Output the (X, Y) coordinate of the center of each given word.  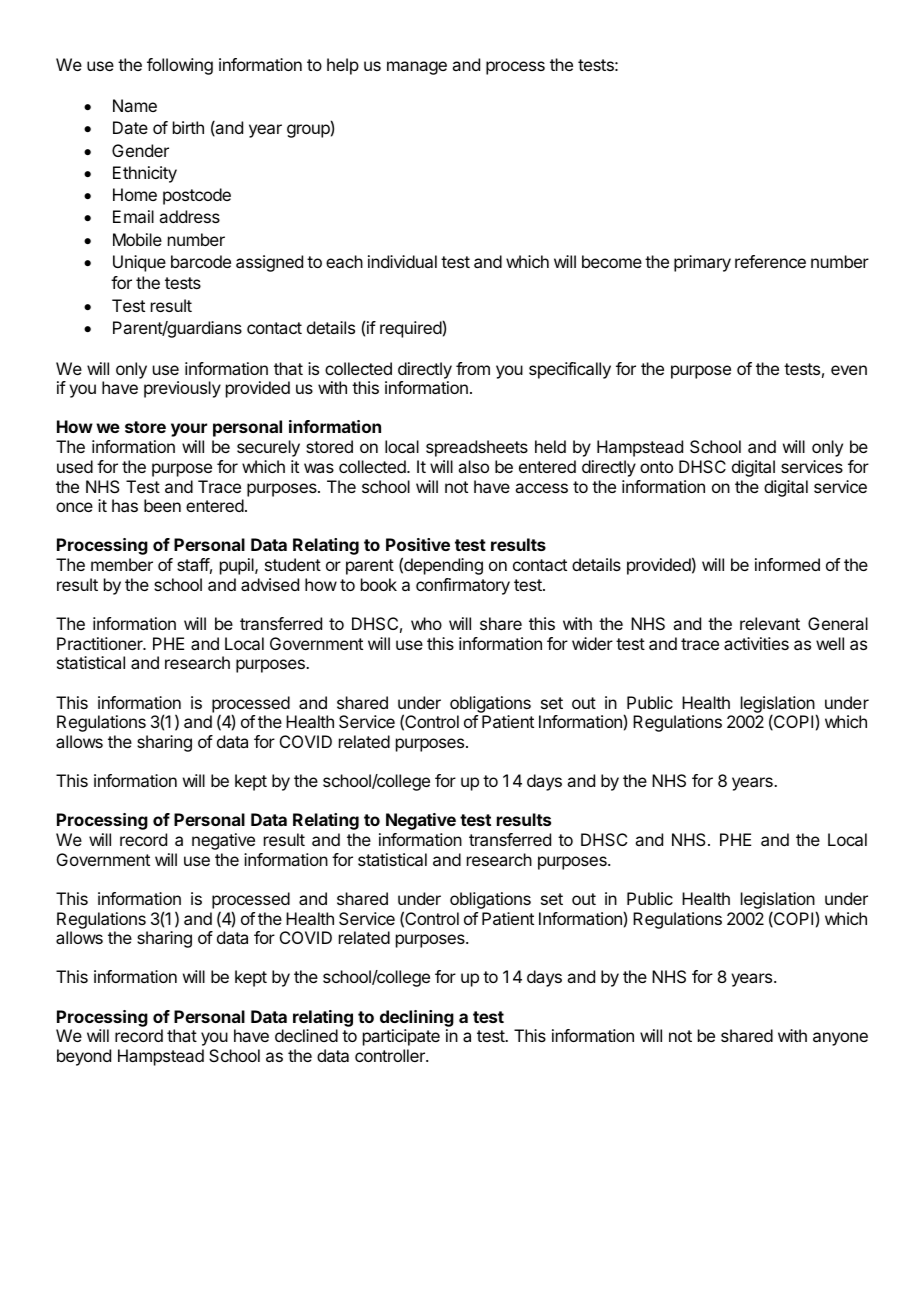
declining (417, 1018)
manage (417, 68)
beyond (84, 1057)
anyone (840, 1039)
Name (135, 105)
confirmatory (463, 586)
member (122, 564)
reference (770, 261)
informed (787, 564)
